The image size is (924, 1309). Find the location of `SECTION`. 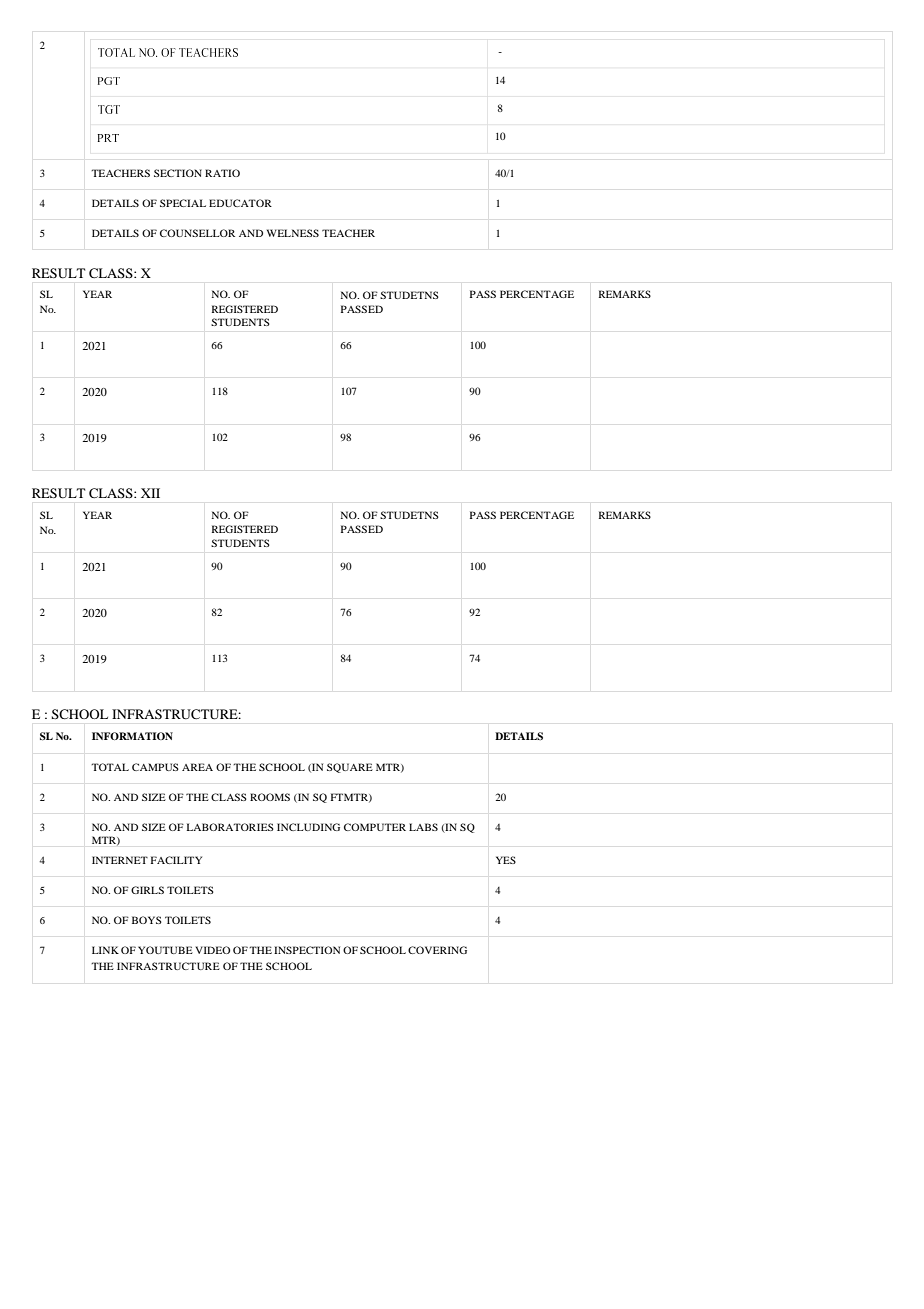

SECTION is located at coordinates (178, 173).
